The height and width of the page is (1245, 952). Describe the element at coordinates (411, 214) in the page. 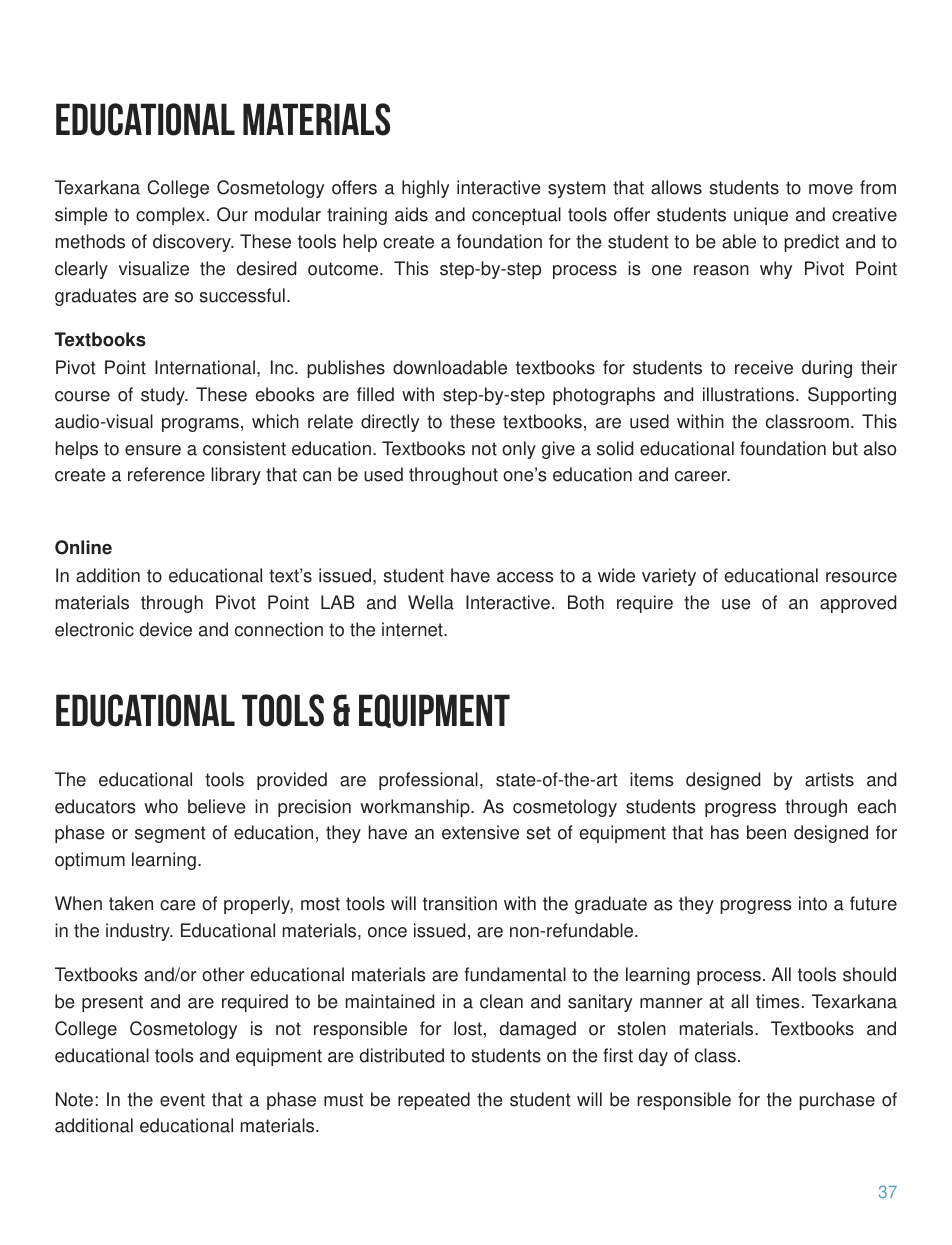

I see `aids` at that location.
